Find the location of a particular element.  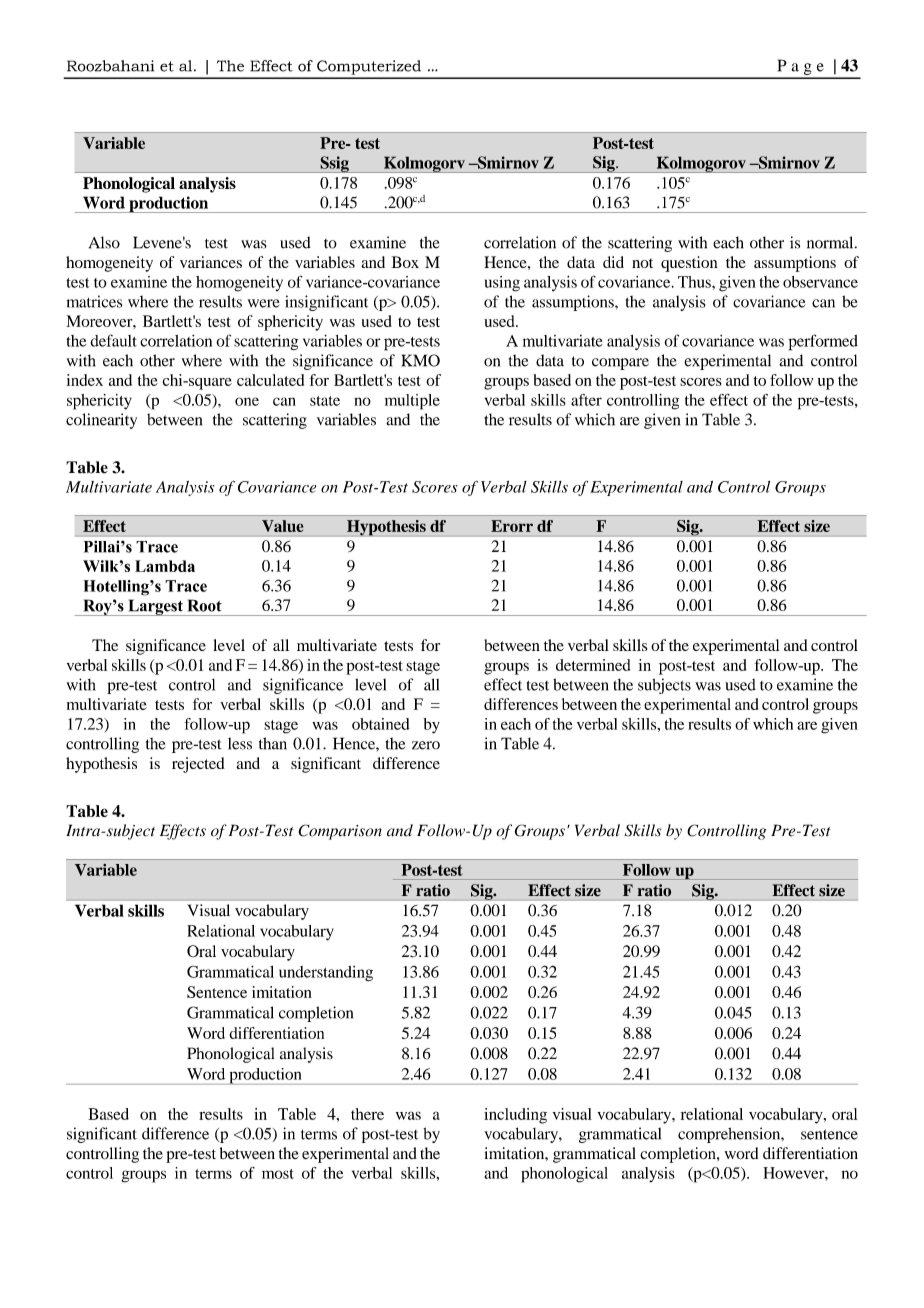

Also is located at coordinates (104, 242).
